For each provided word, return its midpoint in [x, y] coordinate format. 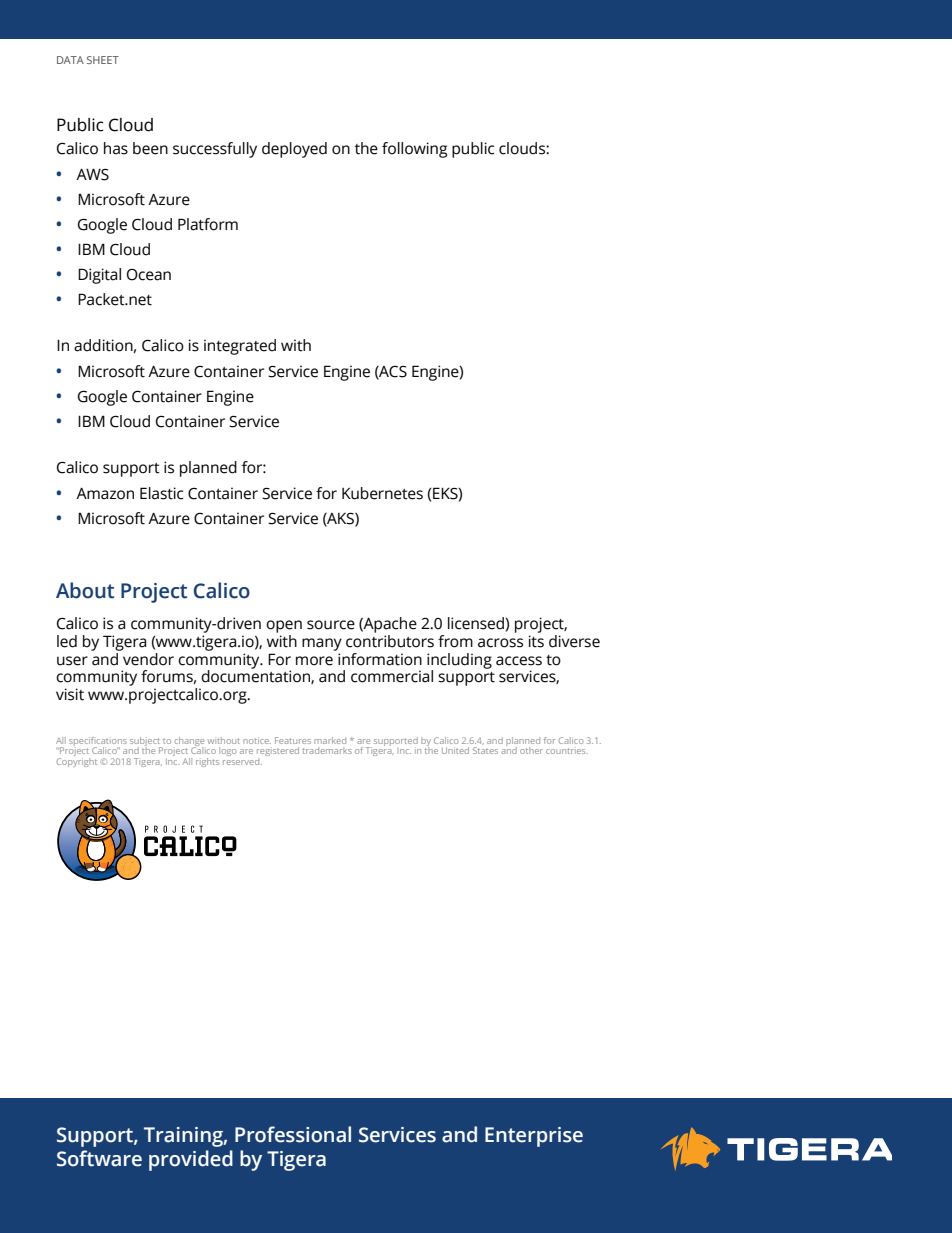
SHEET [103, 60]
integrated [240, 347]
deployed [294, 150]
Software [99, 1158]
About [85, 590]
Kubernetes [382, 493]
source [331, 625]
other [531, 750]
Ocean [149, 275]
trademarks [327, 750]
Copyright [77, 762]
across [500, 643]
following [414, 150]
